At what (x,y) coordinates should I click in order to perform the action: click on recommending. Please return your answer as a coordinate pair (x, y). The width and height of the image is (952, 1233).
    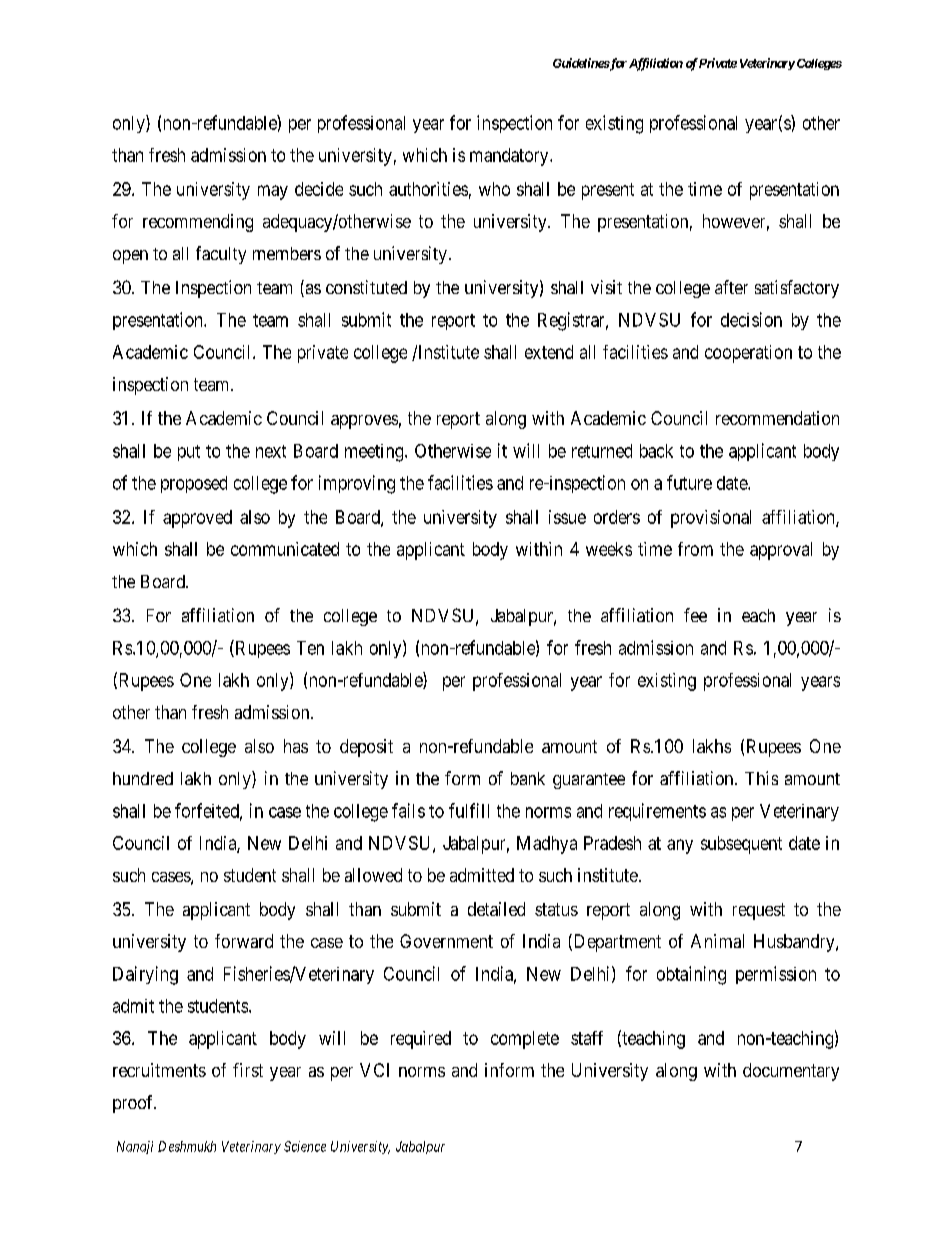
    Looking at the image, I should click on (198, 223).
